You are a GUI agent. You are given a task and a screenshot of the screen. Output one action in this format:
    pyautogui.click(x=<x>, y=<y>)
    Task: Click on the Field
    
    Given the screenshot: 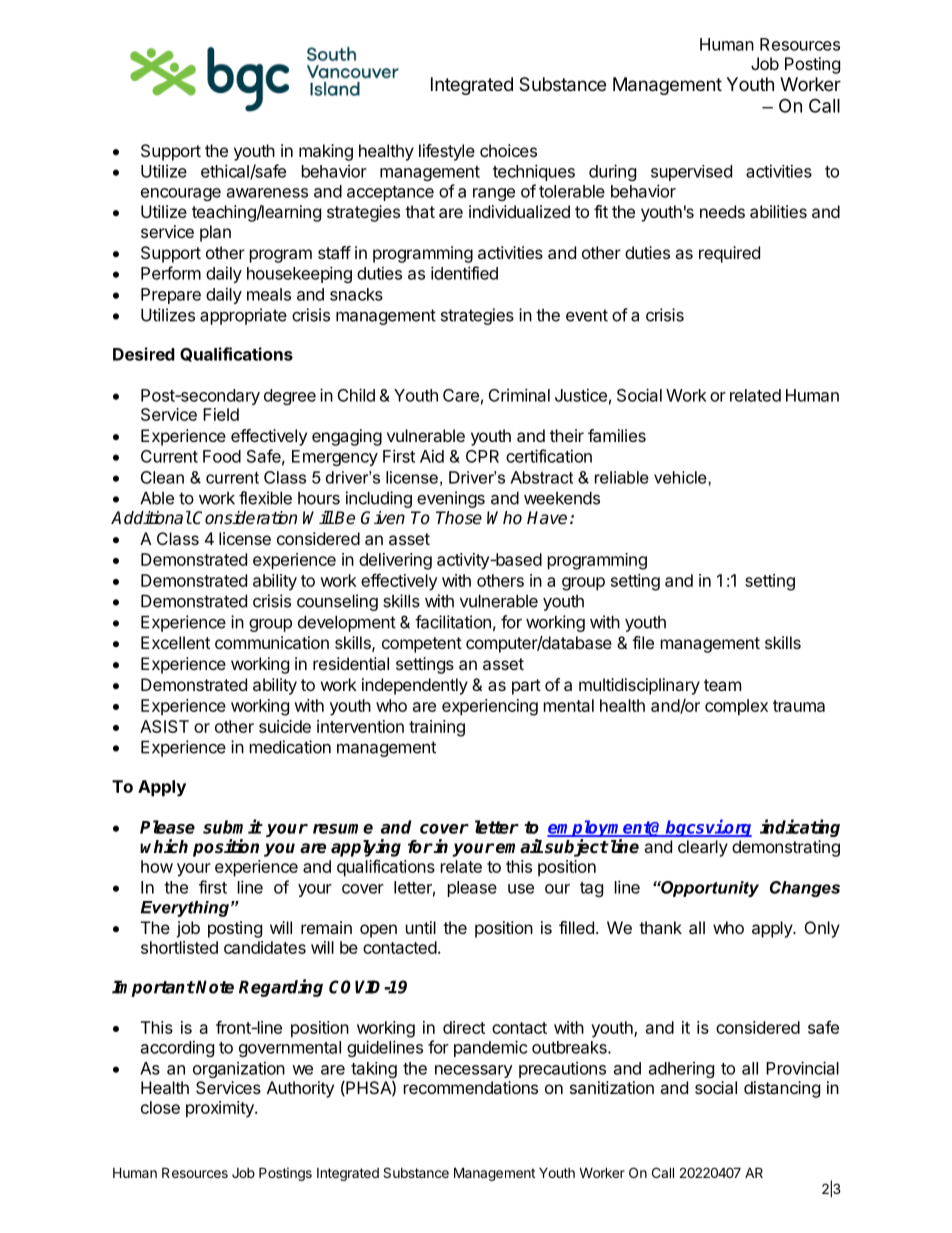 What is the action you would take?
    pyautogui.click(x=221, y=414)
